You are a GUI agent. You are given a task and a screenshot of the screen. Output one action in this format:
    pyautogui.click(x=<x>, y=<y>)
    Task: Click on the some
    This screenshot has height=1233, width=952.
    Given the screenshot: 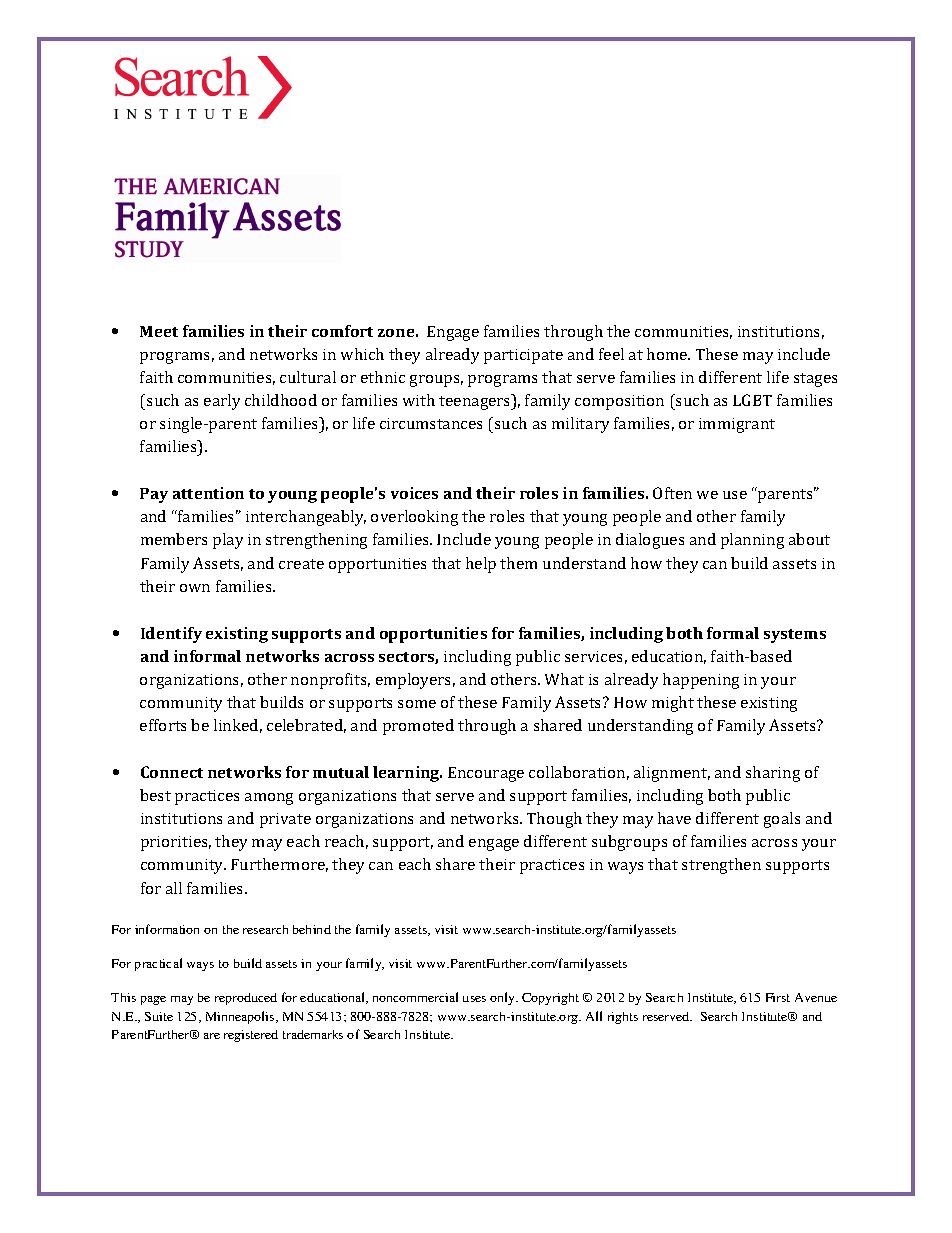 What is the action you would take?
    pyautogui.click(x=417, y=704)
